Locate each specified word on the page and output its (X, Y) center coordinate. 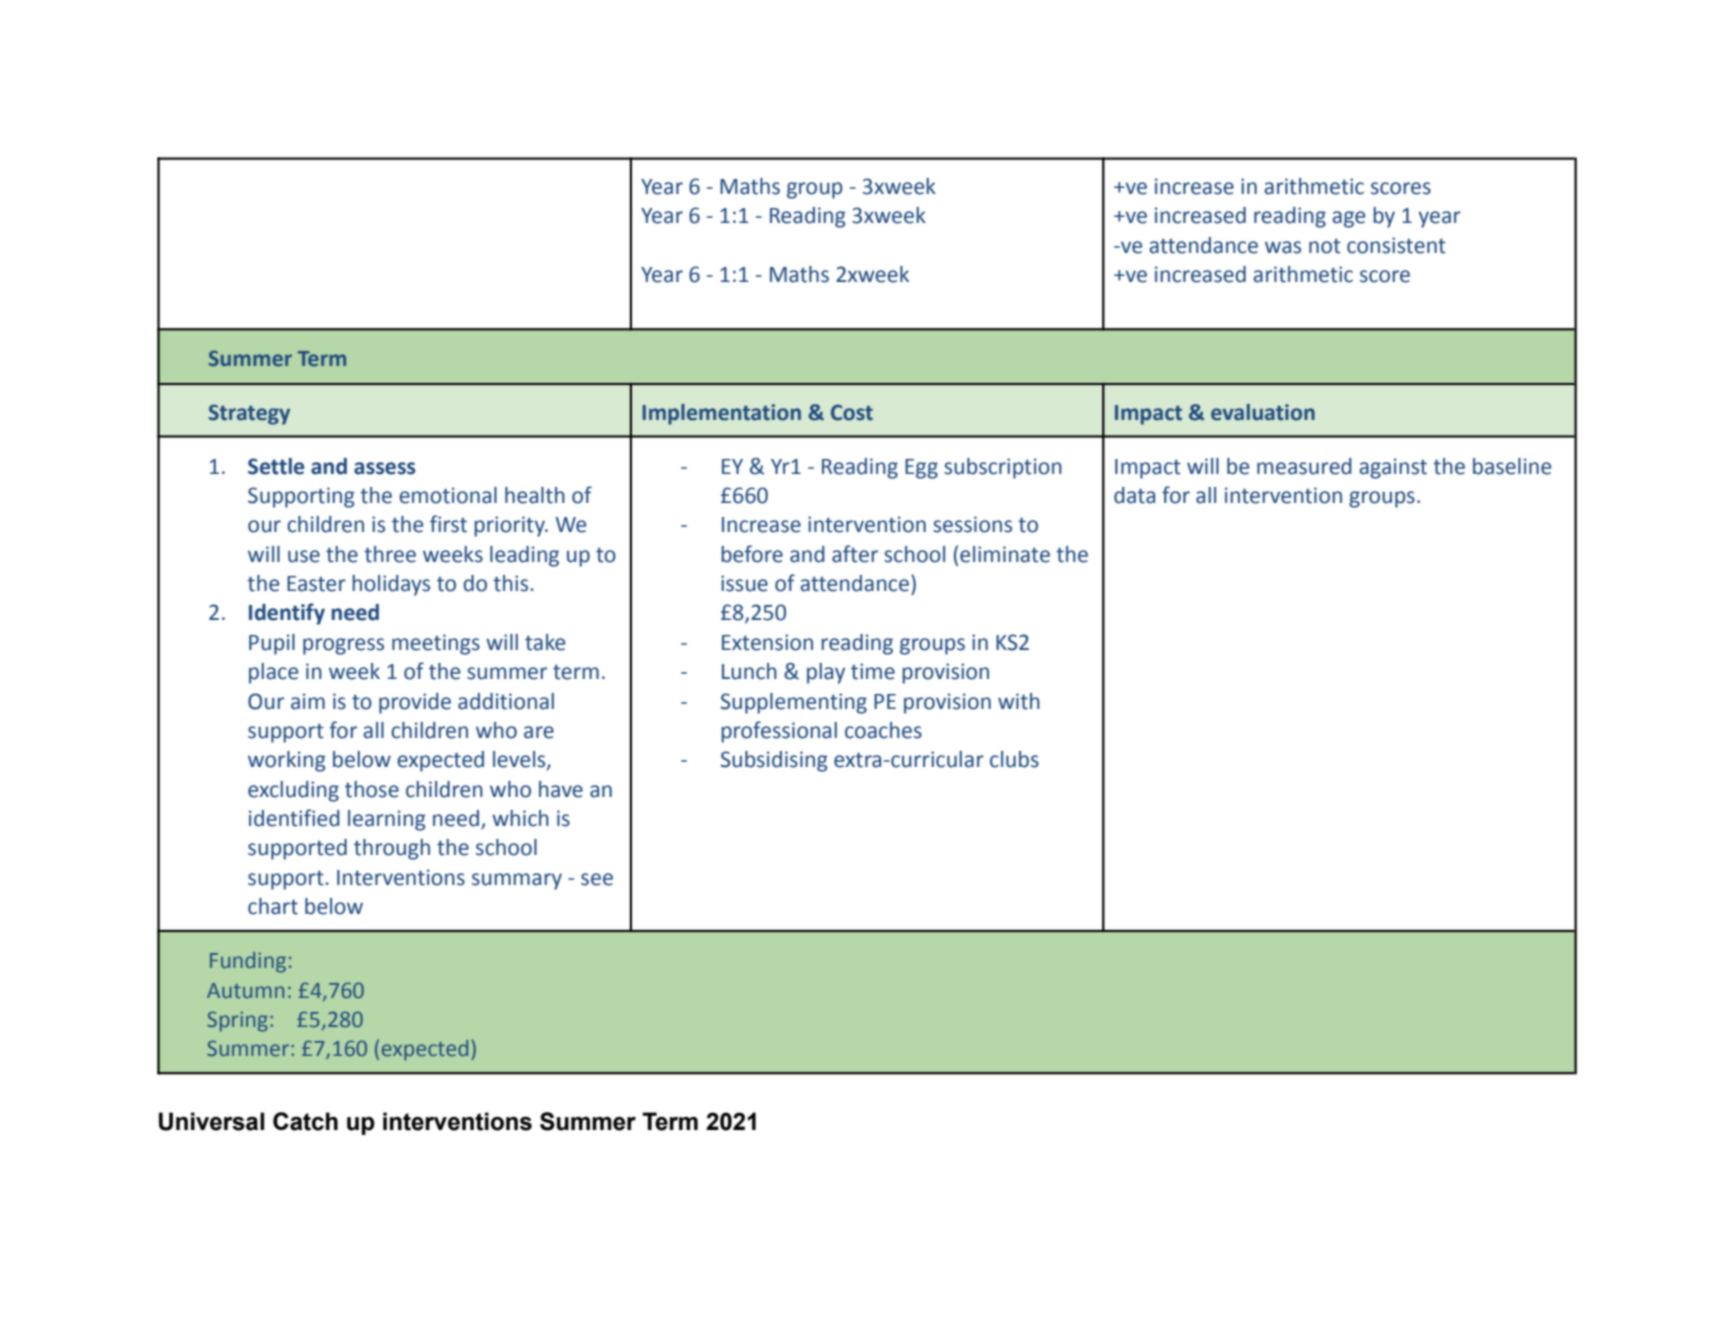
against (1393, 468)
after (855, 554)
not (1325, 246)
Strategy (249, 414)
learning (387, 820)
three (390, 554)
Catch (305, 1121)
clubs (1014, 759)
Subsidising (774, 761)
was (1283, 247)
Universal (211, 1121)
